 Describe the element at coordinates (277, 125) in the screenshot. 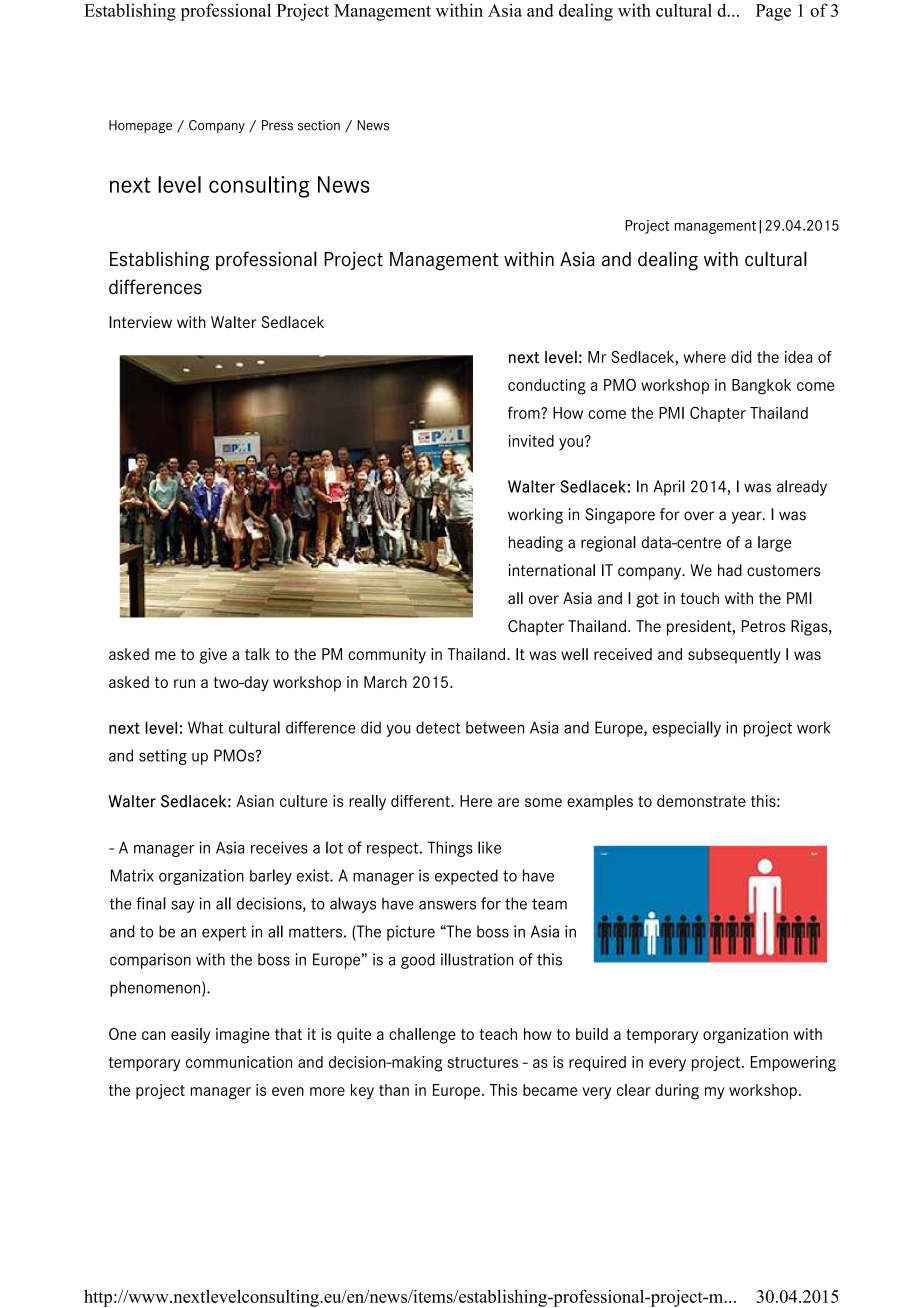

I see `Press` at that location.
